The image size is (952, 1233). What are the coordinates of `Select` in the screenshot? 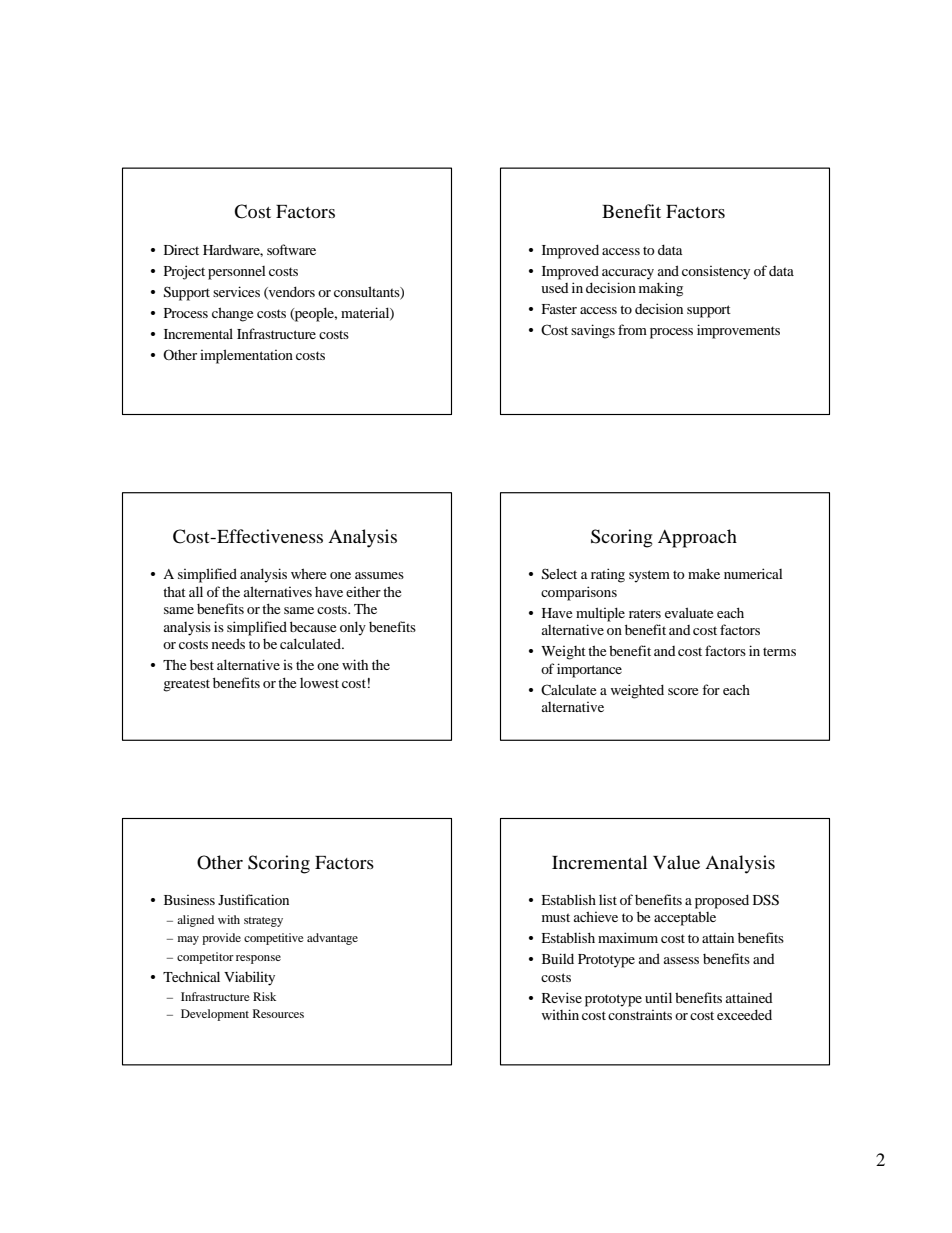 It's located at (559, 574).
